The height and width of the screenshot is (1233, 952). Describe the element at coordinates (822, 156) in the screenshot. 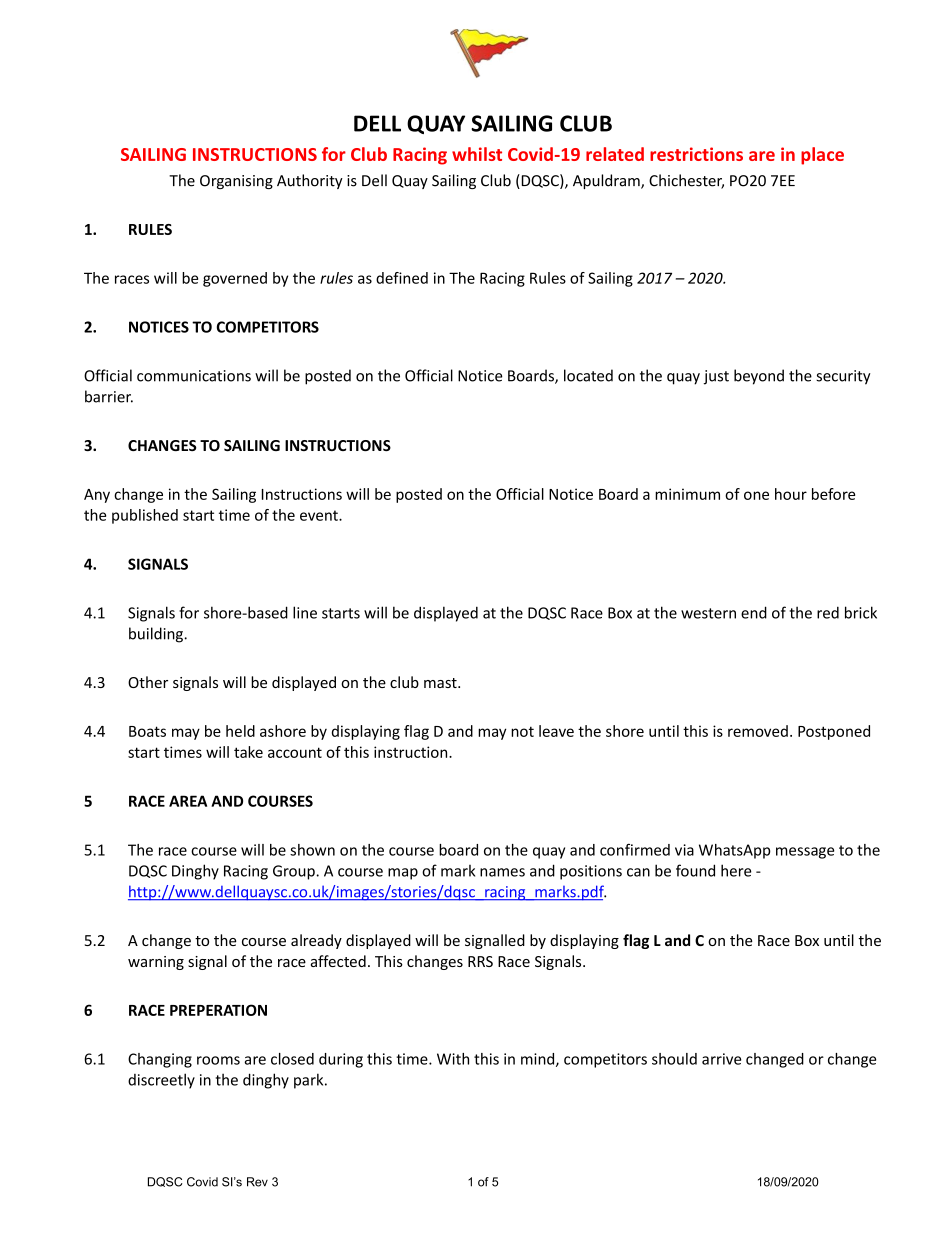

I see `place` at that location.
